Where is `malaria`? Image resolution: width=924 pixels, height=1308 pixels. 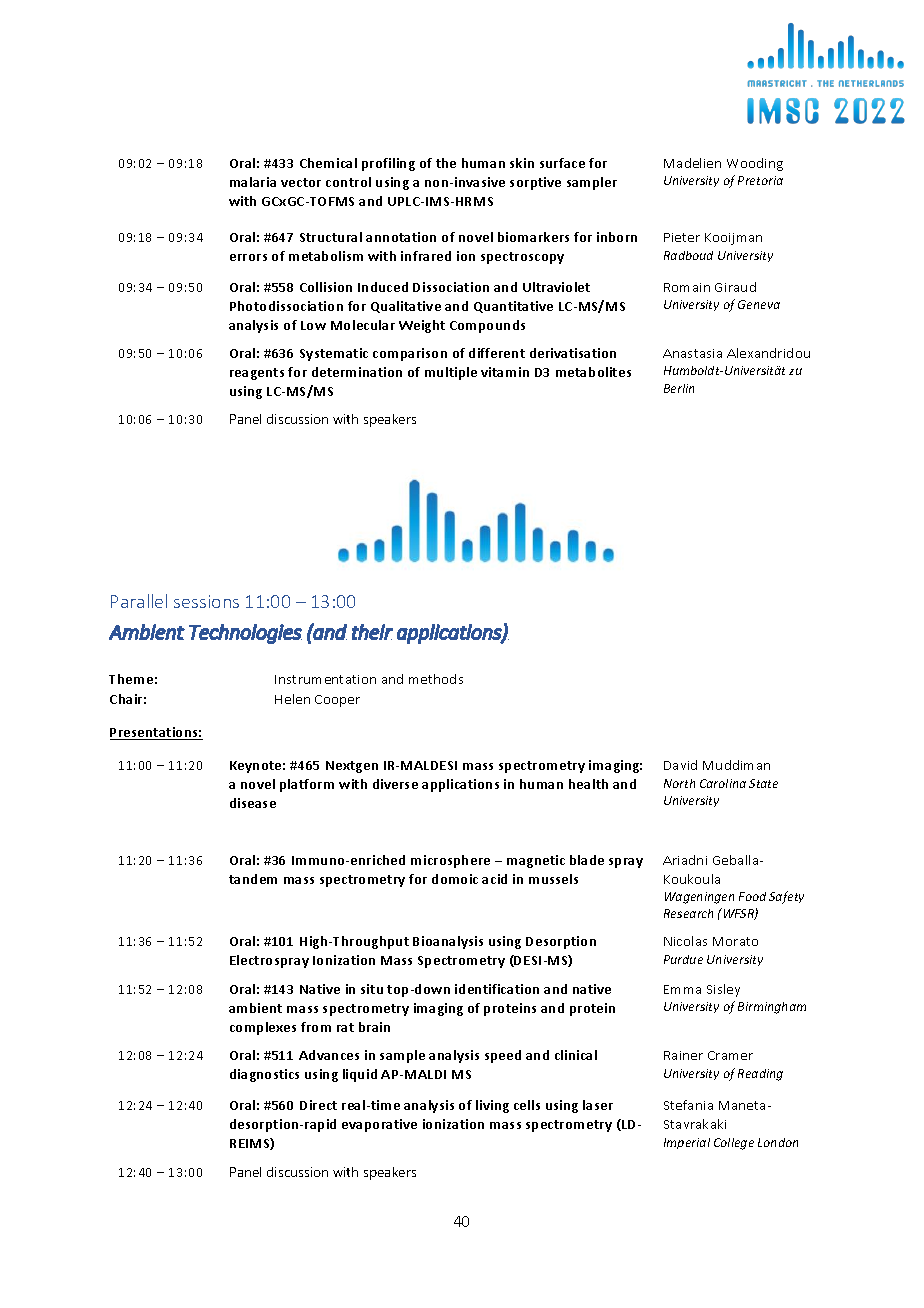 malaria is located at coordinates (253, 182).
